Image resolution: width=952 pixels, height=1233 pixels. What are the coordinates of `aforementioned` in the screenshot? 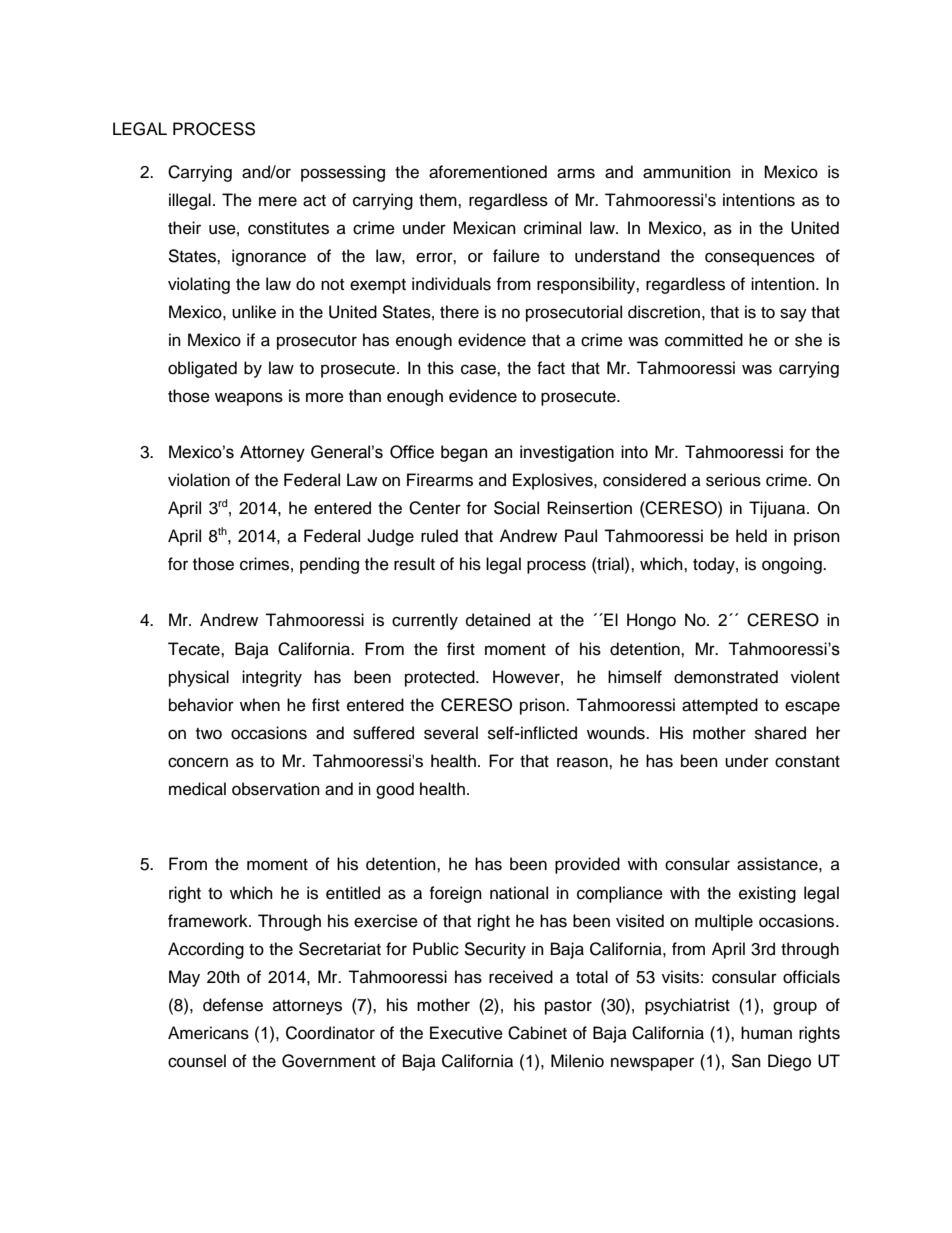 It's located at (488, 172).
